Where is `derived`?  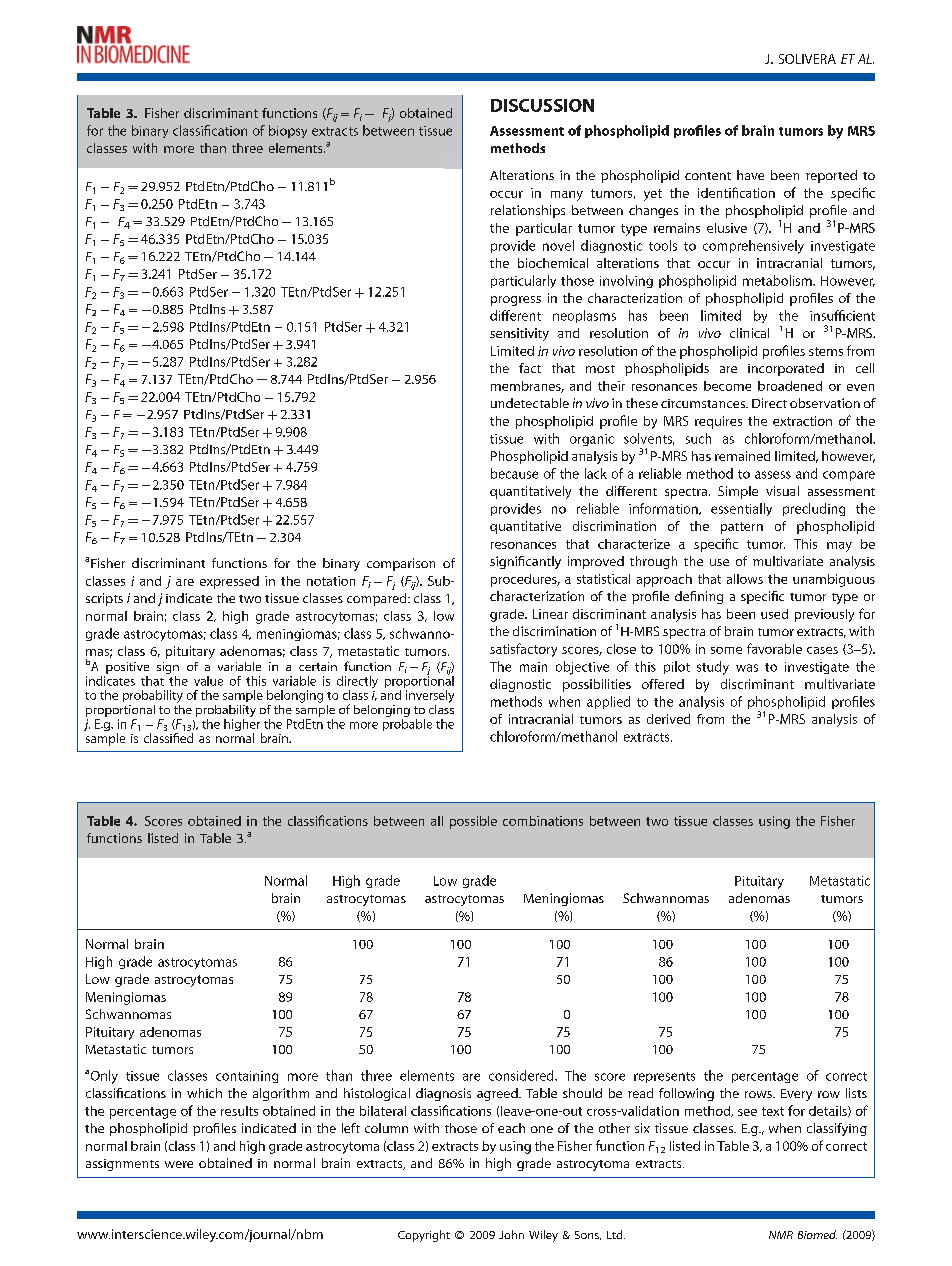
derived is located at coordinates (668, 719).
